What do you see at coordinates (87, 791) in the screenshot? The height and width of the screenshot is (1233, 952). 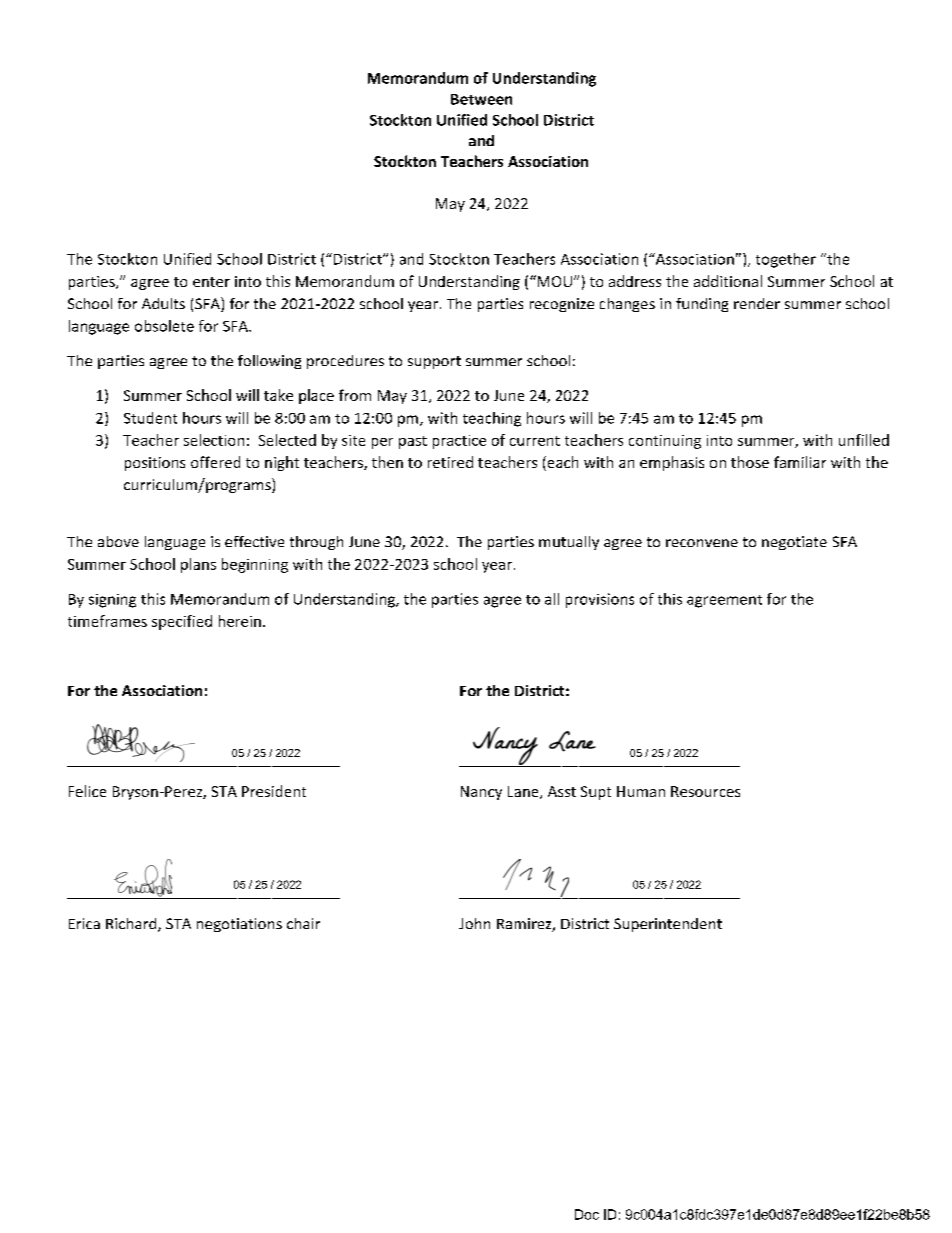 I see `Felice` at bounding box center [87, 791].
